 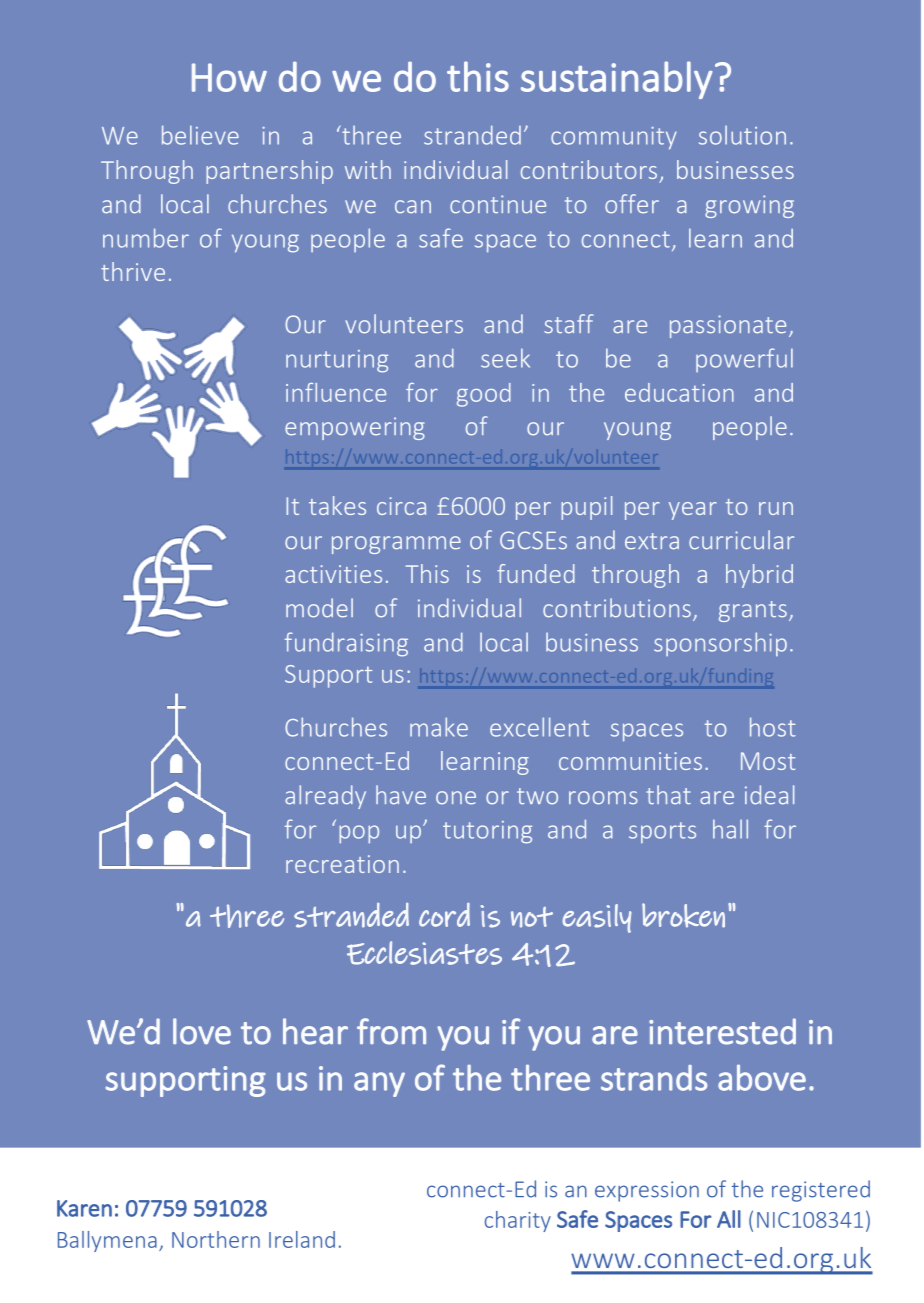 I want to click on solution, so click(x=742, y=135).
